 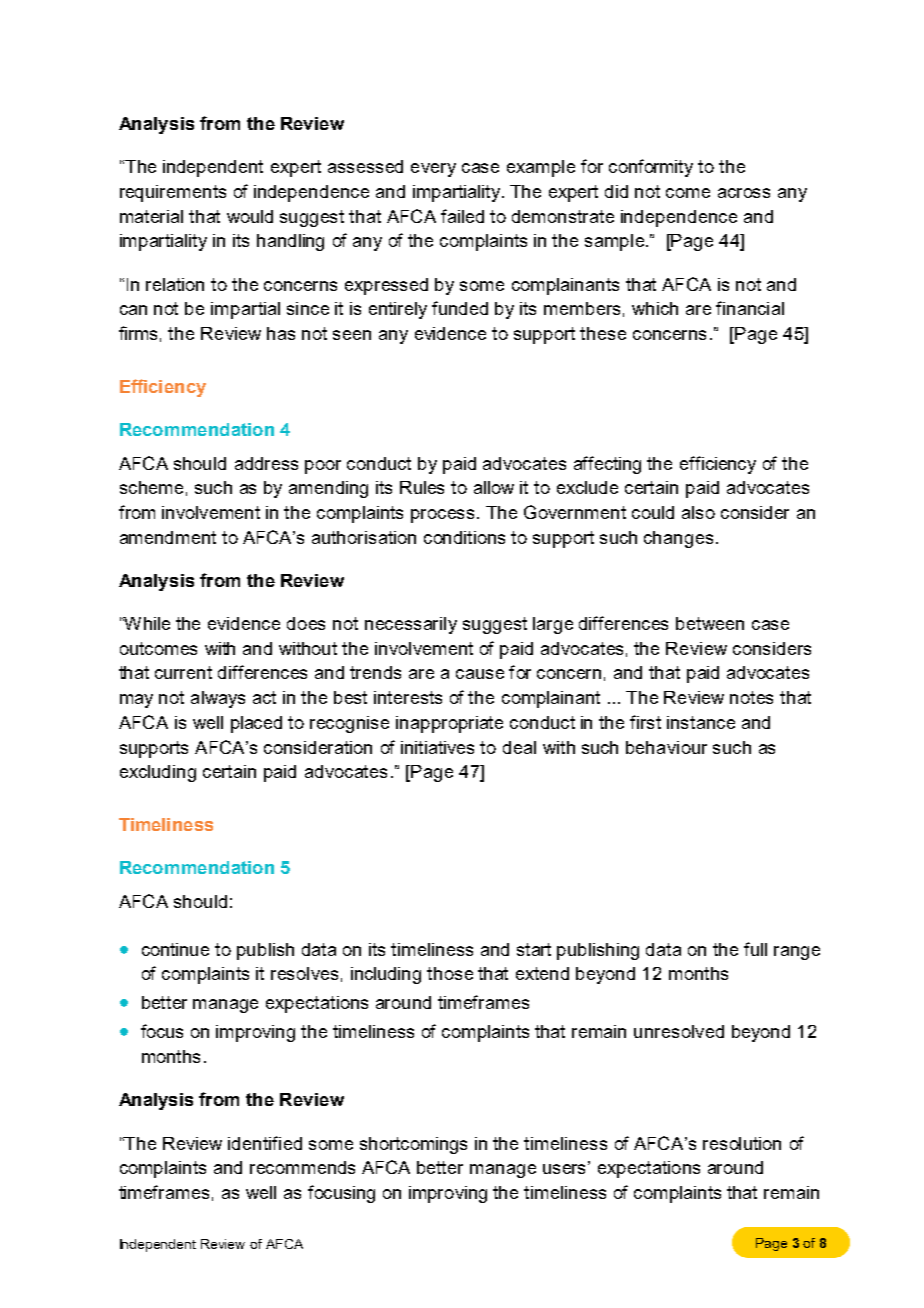 I want to click on requirements, so click(x=173, y=193).
